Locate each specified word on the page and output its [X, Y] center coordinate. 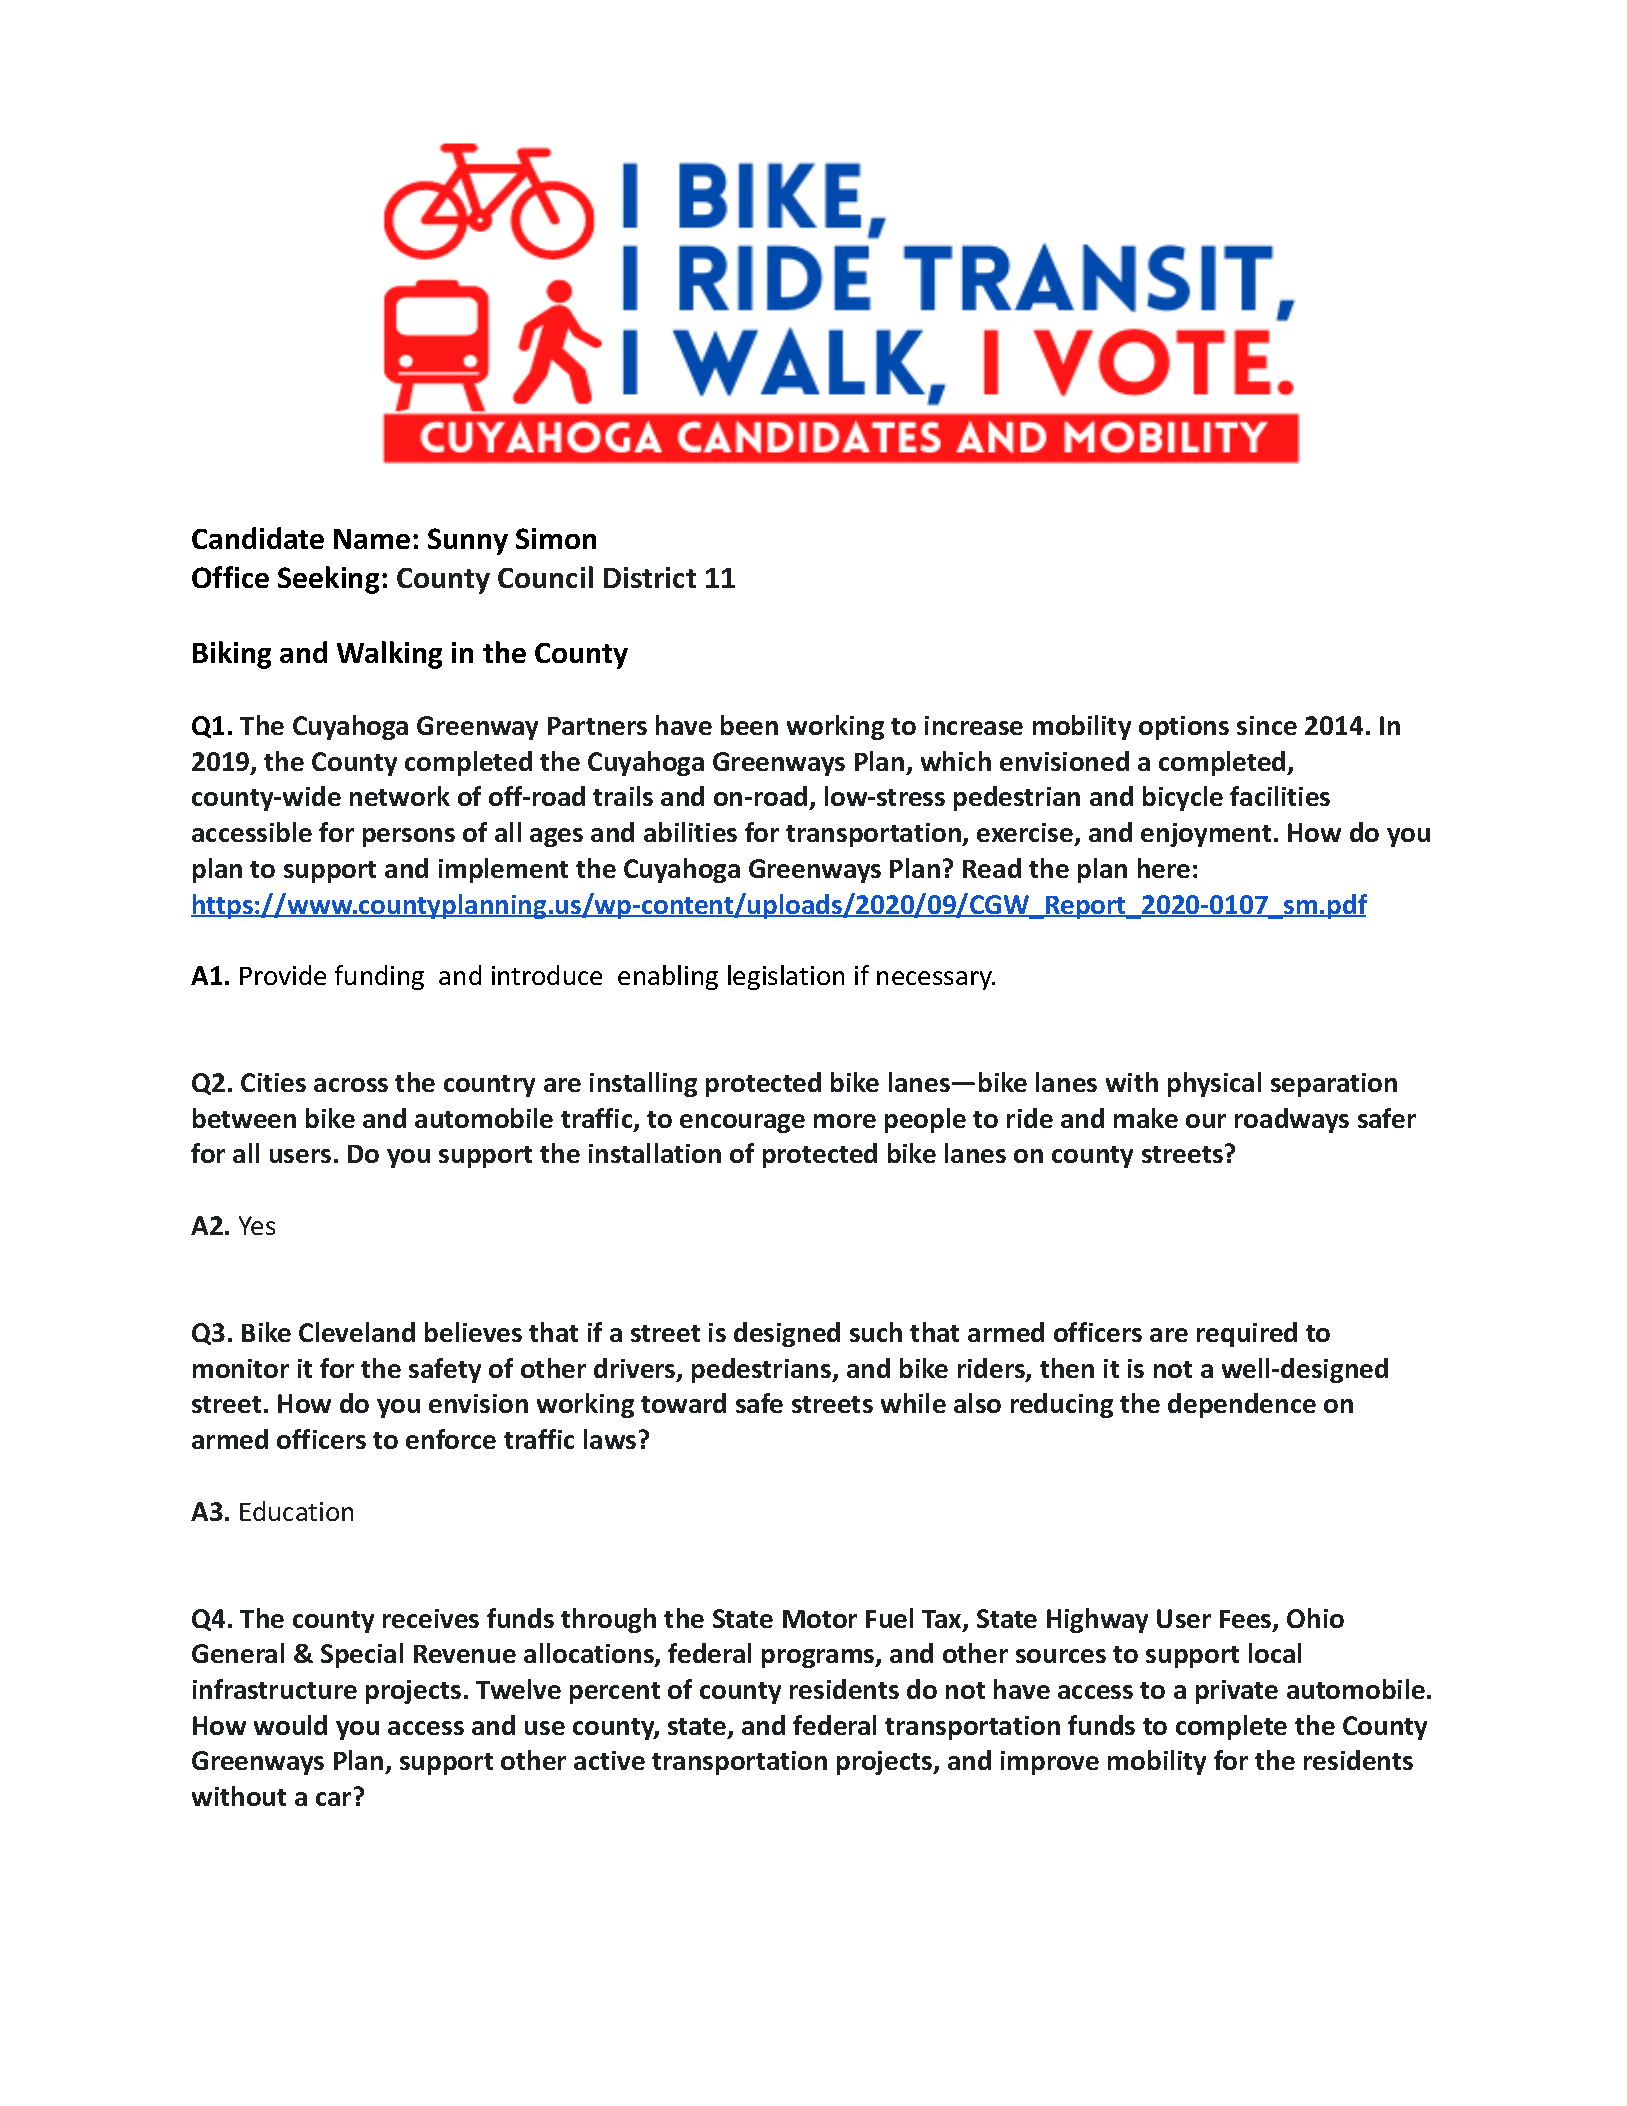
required [1247, 1334]
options [1184, 728]
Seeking [328, 580]
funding [379, 977]
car [333, 1799]
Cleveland [357, 1332]
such [876, 1332]
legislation [786, 977]
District [650, 577]
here [1164, 868]
